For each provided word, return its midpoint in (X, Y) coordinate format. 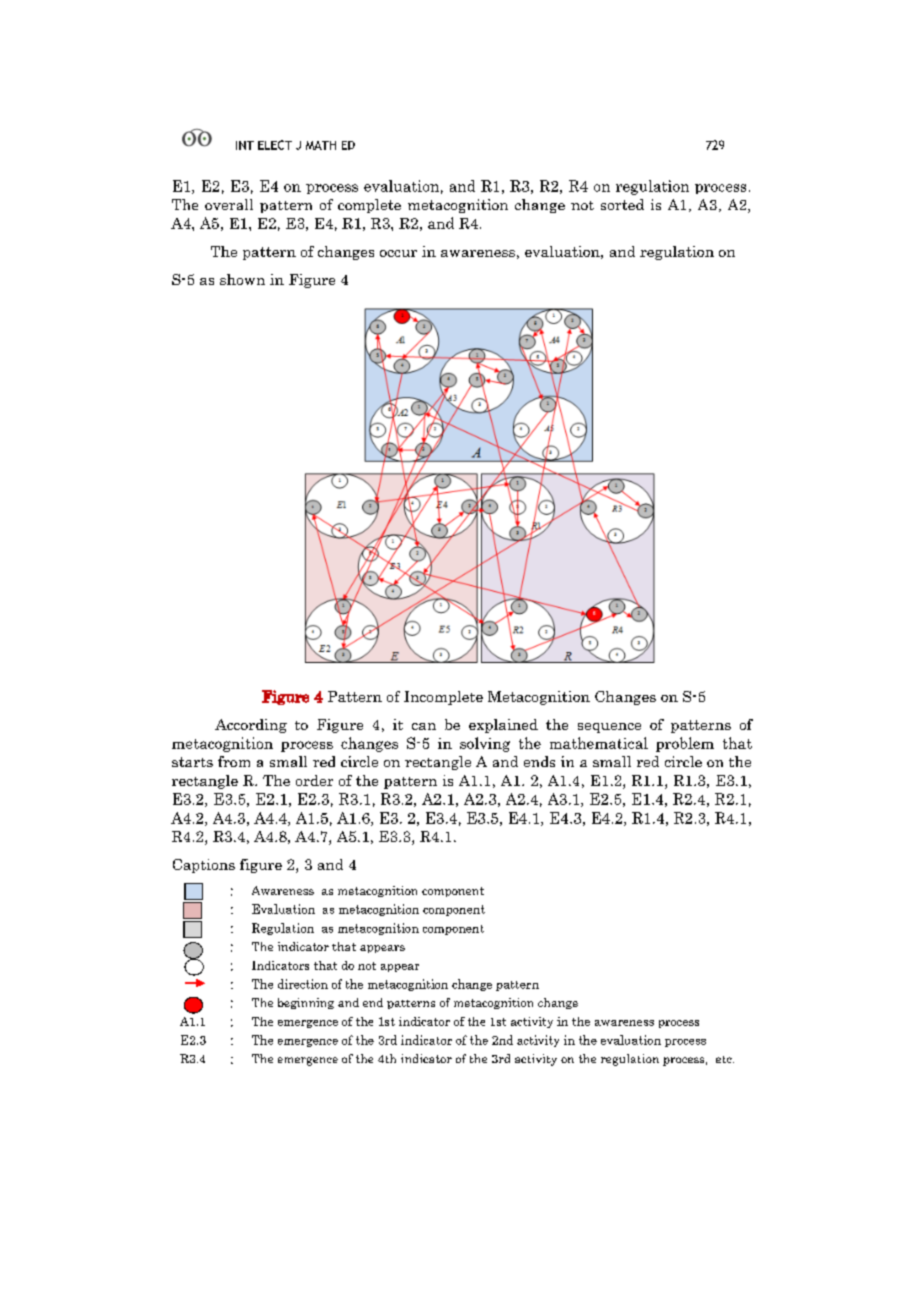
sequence (609, 728)
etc (725, 1059)
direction (303, 984)
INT (245, 145)
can (424, 726)
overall (229, 204)
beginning (306, 1003)
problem (685, 744)
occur (398, 253)
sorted (622, 204)
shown (242, 279)
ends (539, 761)
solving (485, 744)
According (251, 726)
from (234, 761)
